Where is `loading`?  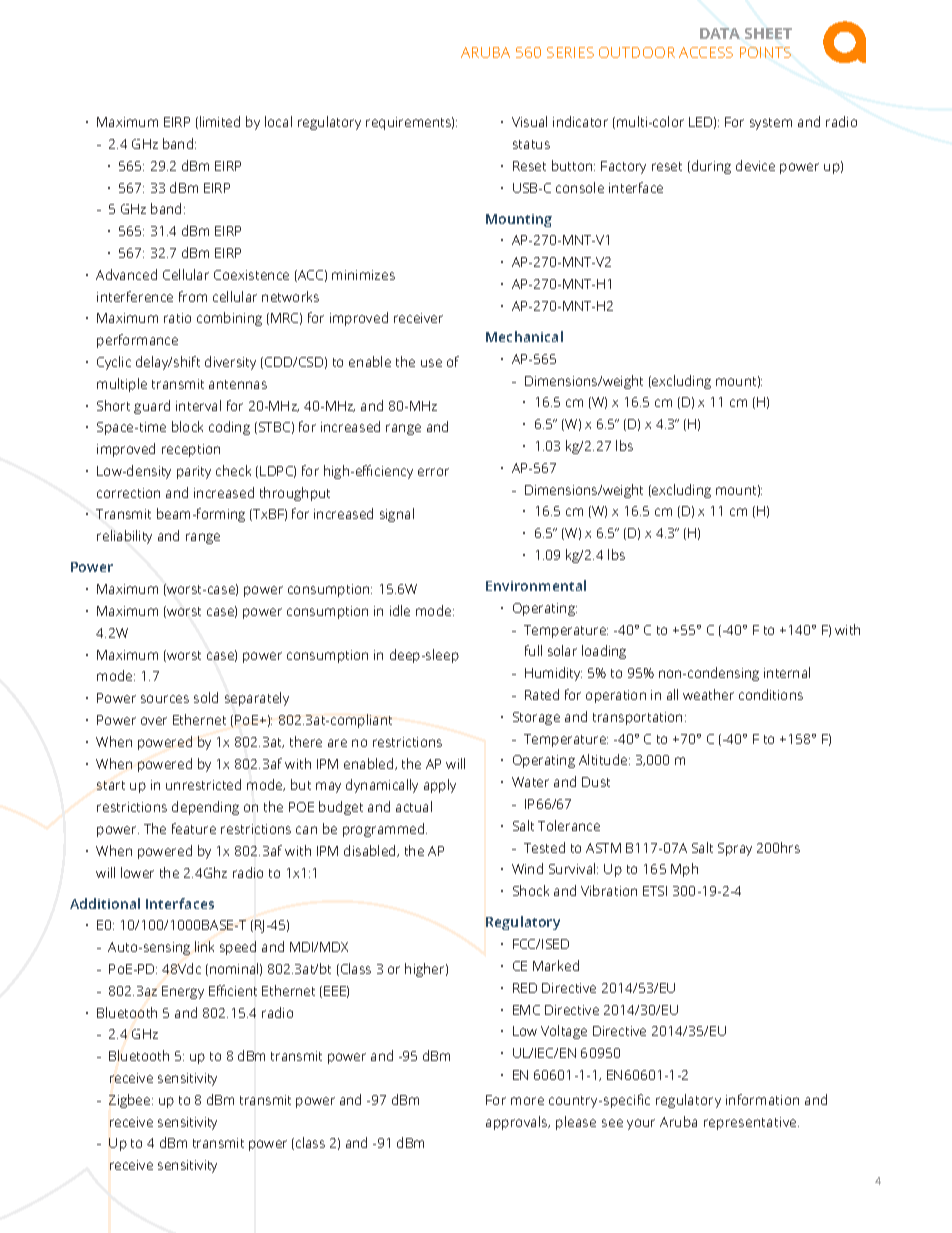
loading is located at coordinates (604, 652).
